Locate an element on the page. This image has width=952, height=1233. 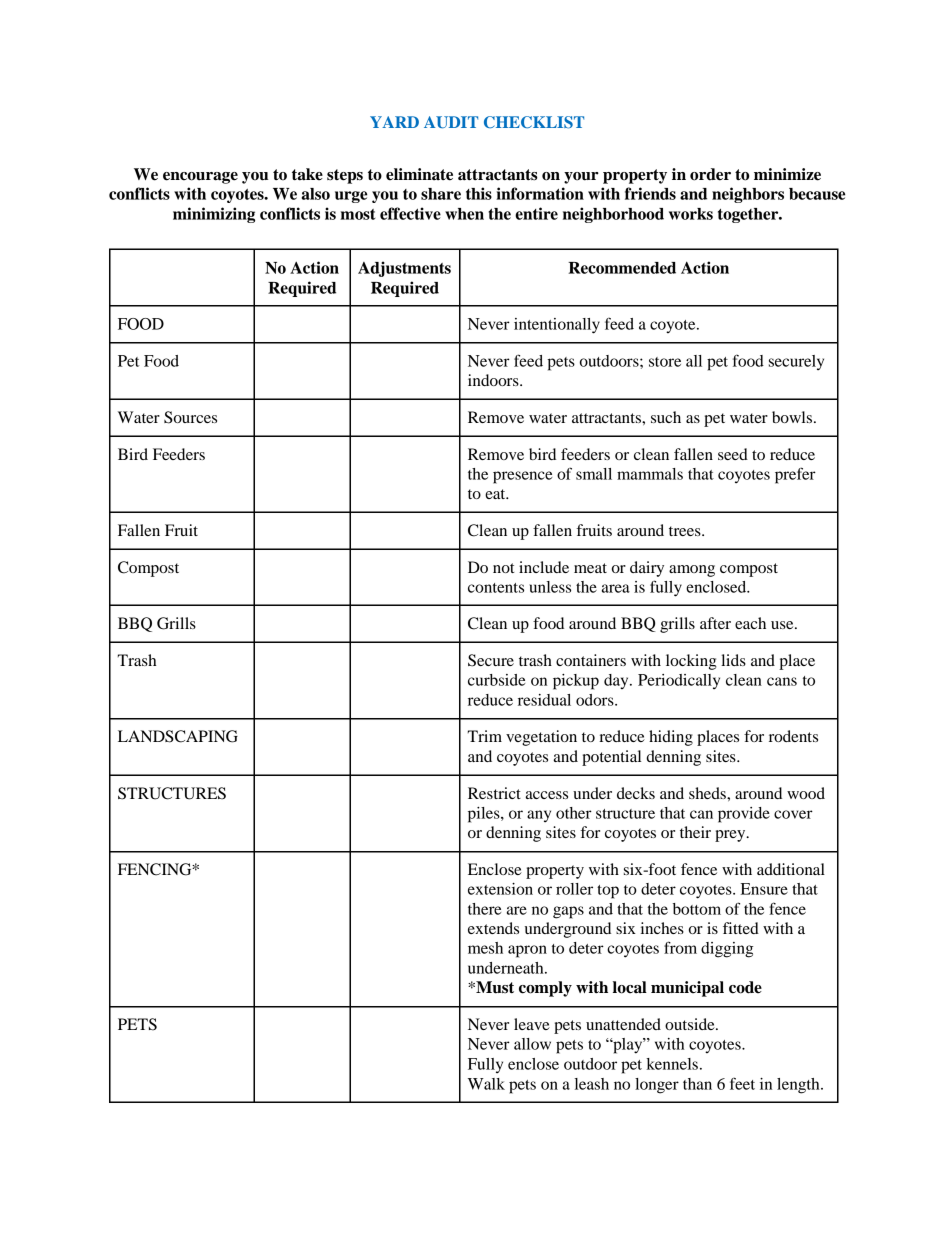
take is located at coordinates (307, 174).
